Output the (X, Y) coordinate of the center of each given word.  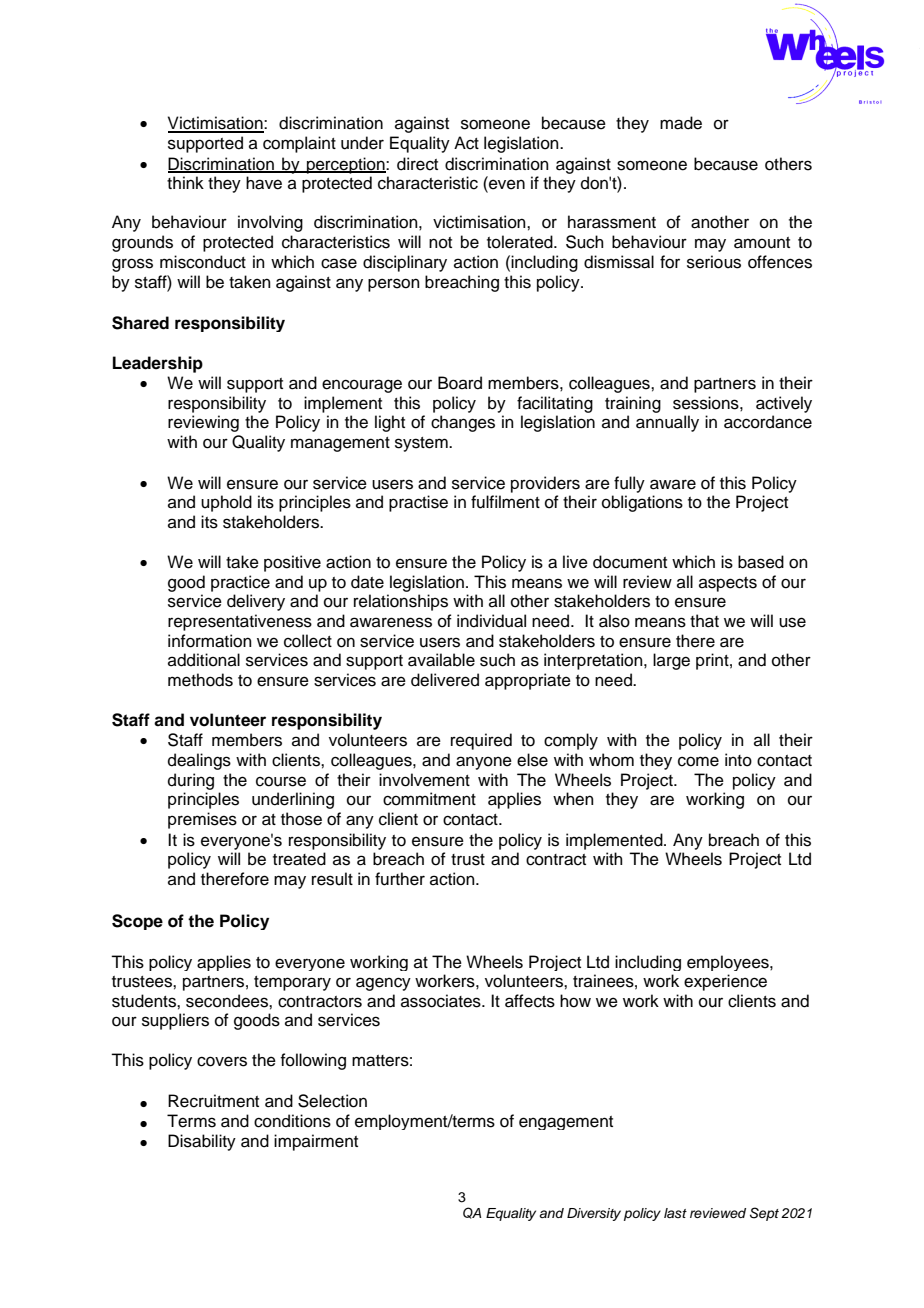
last (675, 1213)
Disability (202, 1142)
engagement (566, 1123)
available (441, 660)
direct (417, 164)
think (185, 182)
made (681, 123)
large (671, 661)
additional (204, 660)
